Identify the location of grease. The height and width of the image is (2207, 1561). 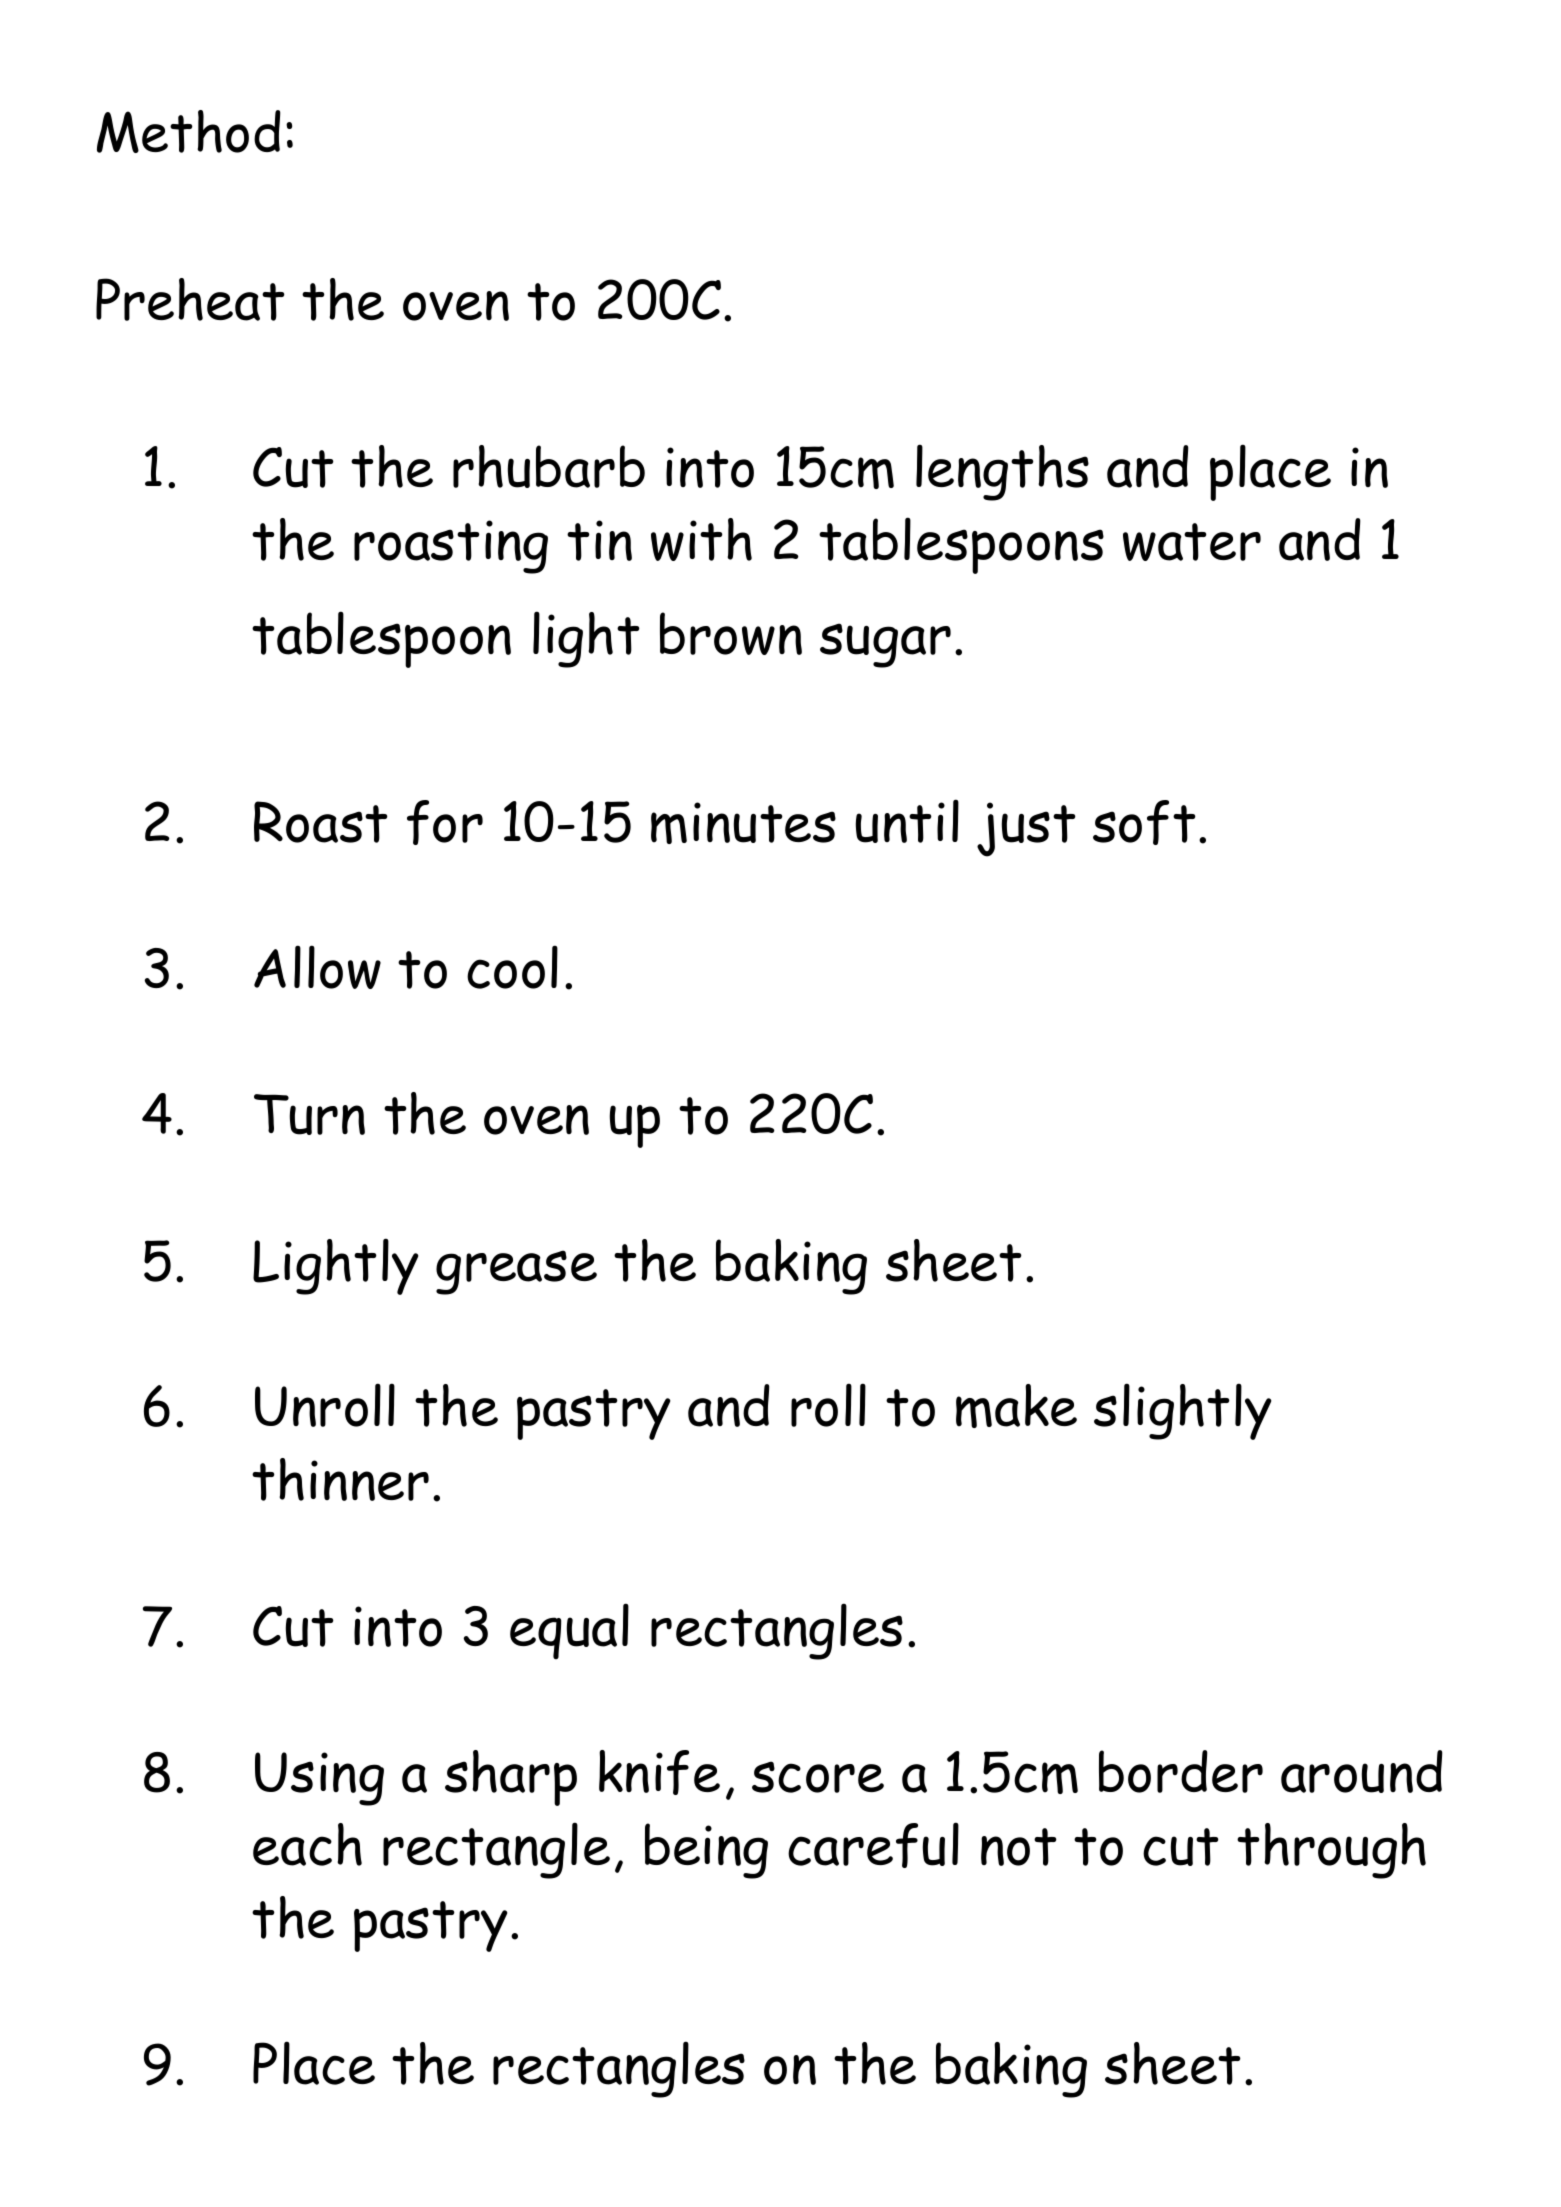
(516, 1272).
